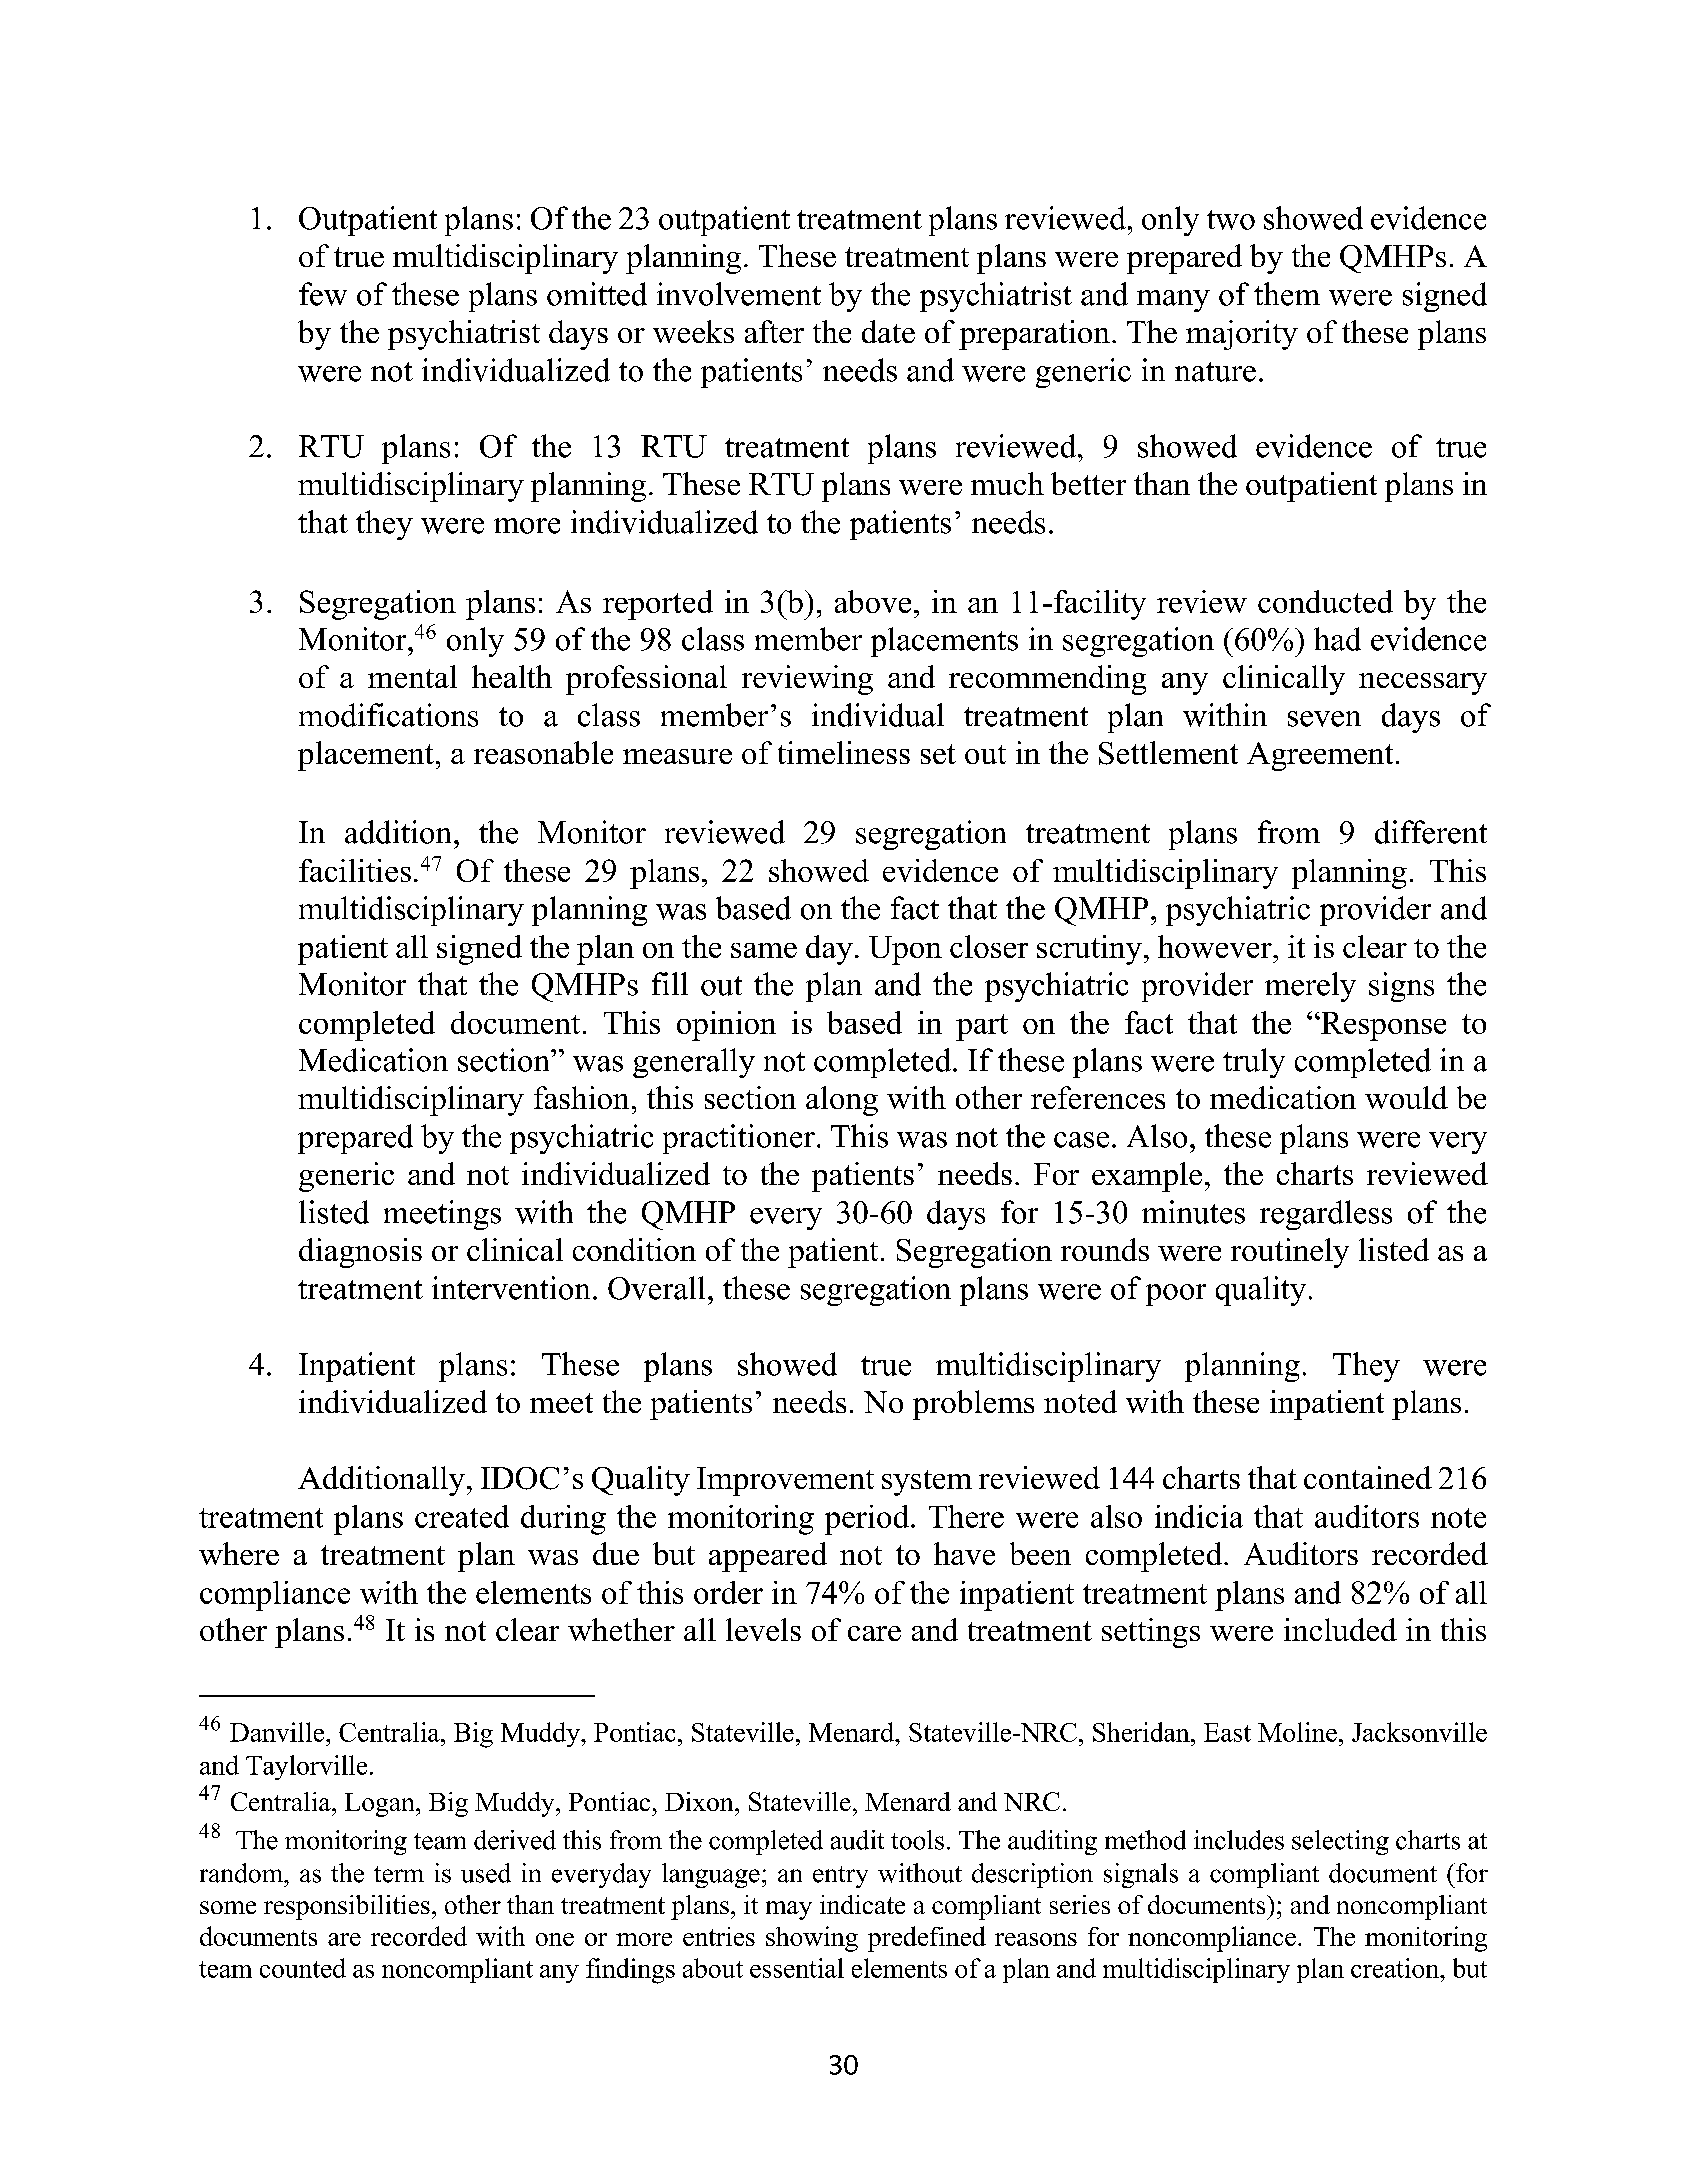  I want to click on Agreement, so click(1320, 756).
